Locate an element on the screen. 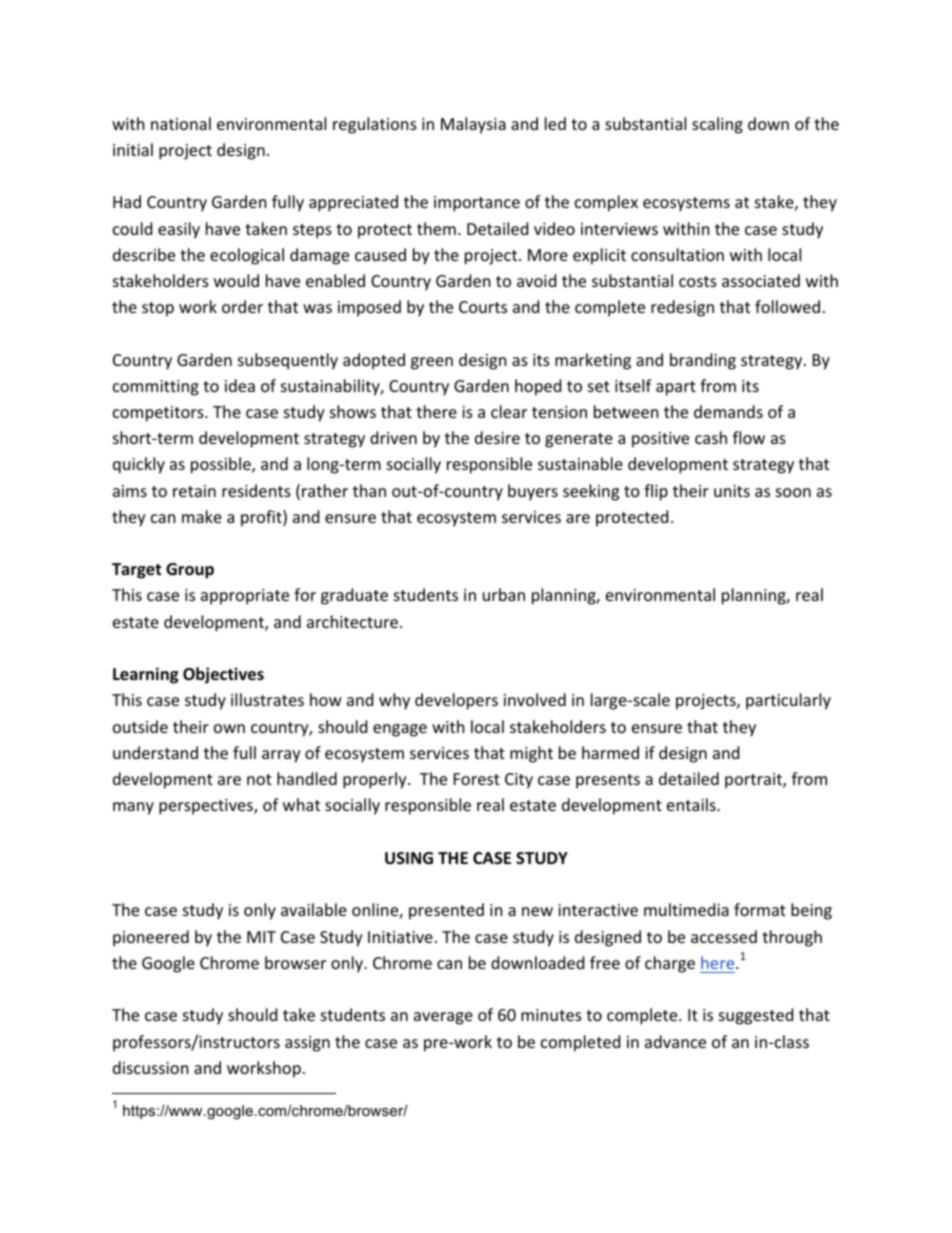 This screenshot has height=1233, width=952. branding is located at coordinates (703, 361).
